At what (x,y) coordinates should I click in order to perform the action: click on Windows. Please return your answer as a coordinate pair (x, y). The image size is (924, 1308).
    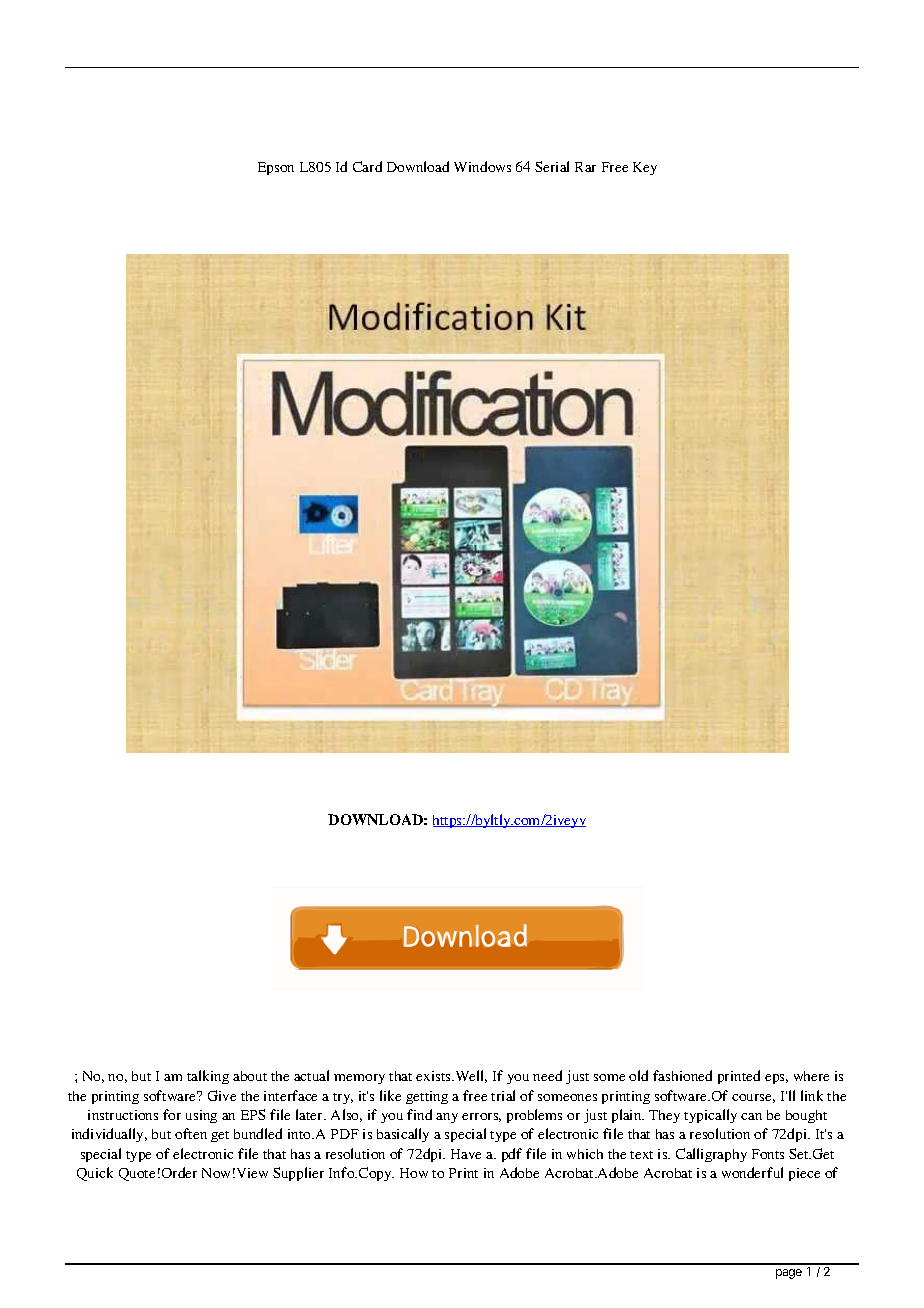
    Looking at the image, I should click on (482, 166).
